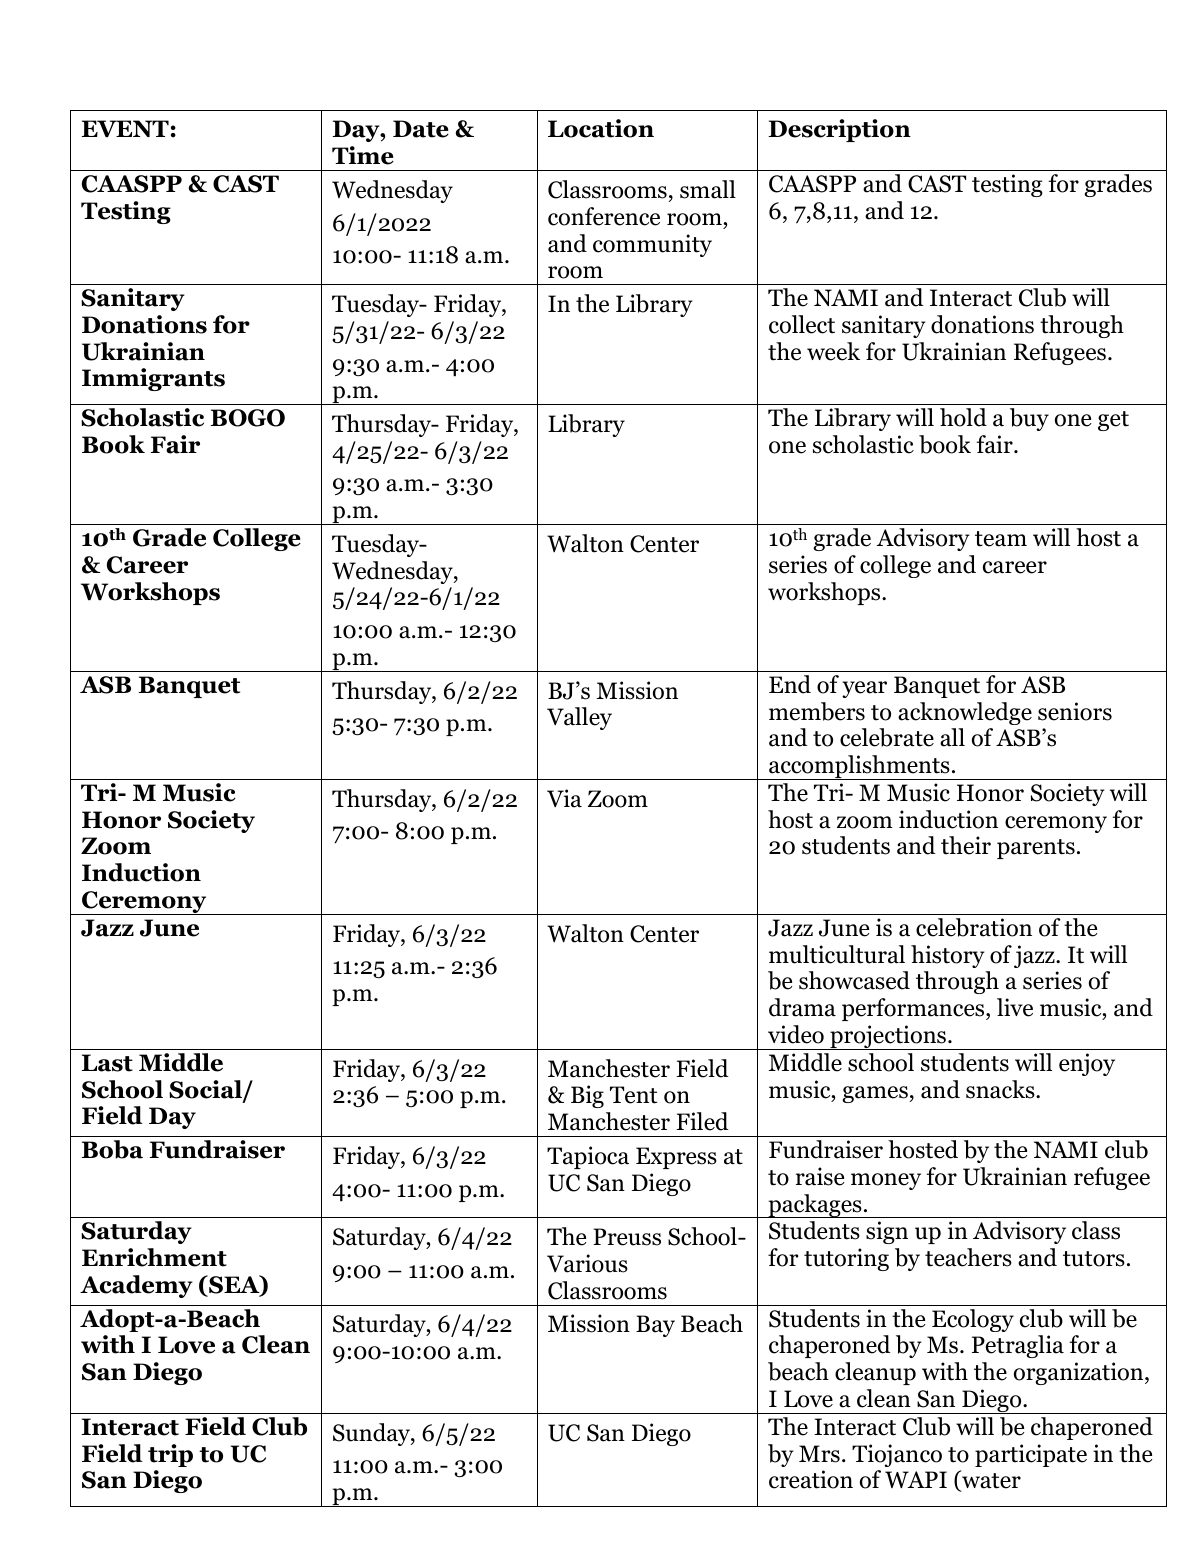 This page has width=1202, height=1556. Describe the element at coordinates (655, 1326) in the page. I see `Bay` at that location.
